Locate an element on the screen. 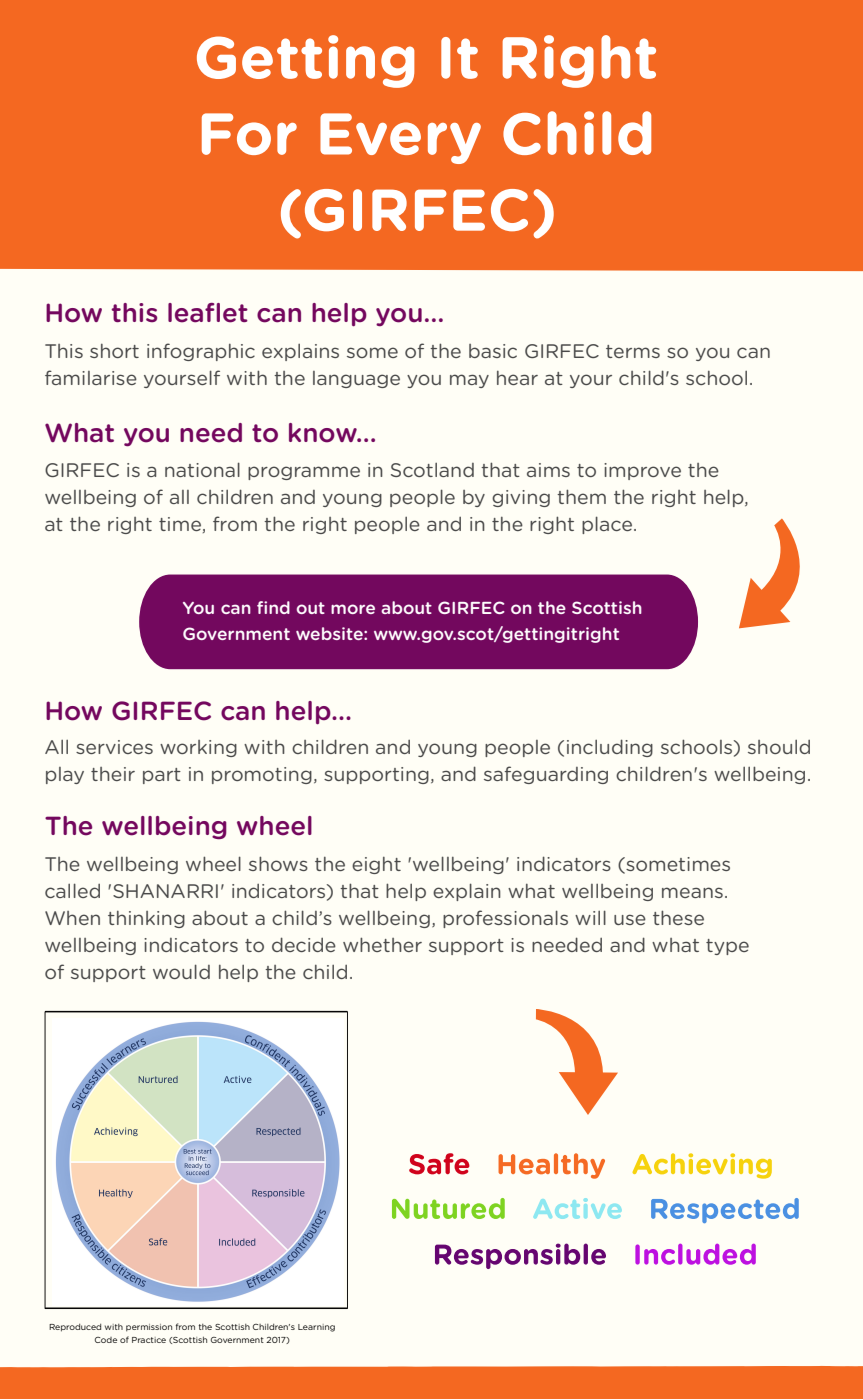 This screenshot has width=863, height=1400. Learning is located at coordinates (316, 1328).
